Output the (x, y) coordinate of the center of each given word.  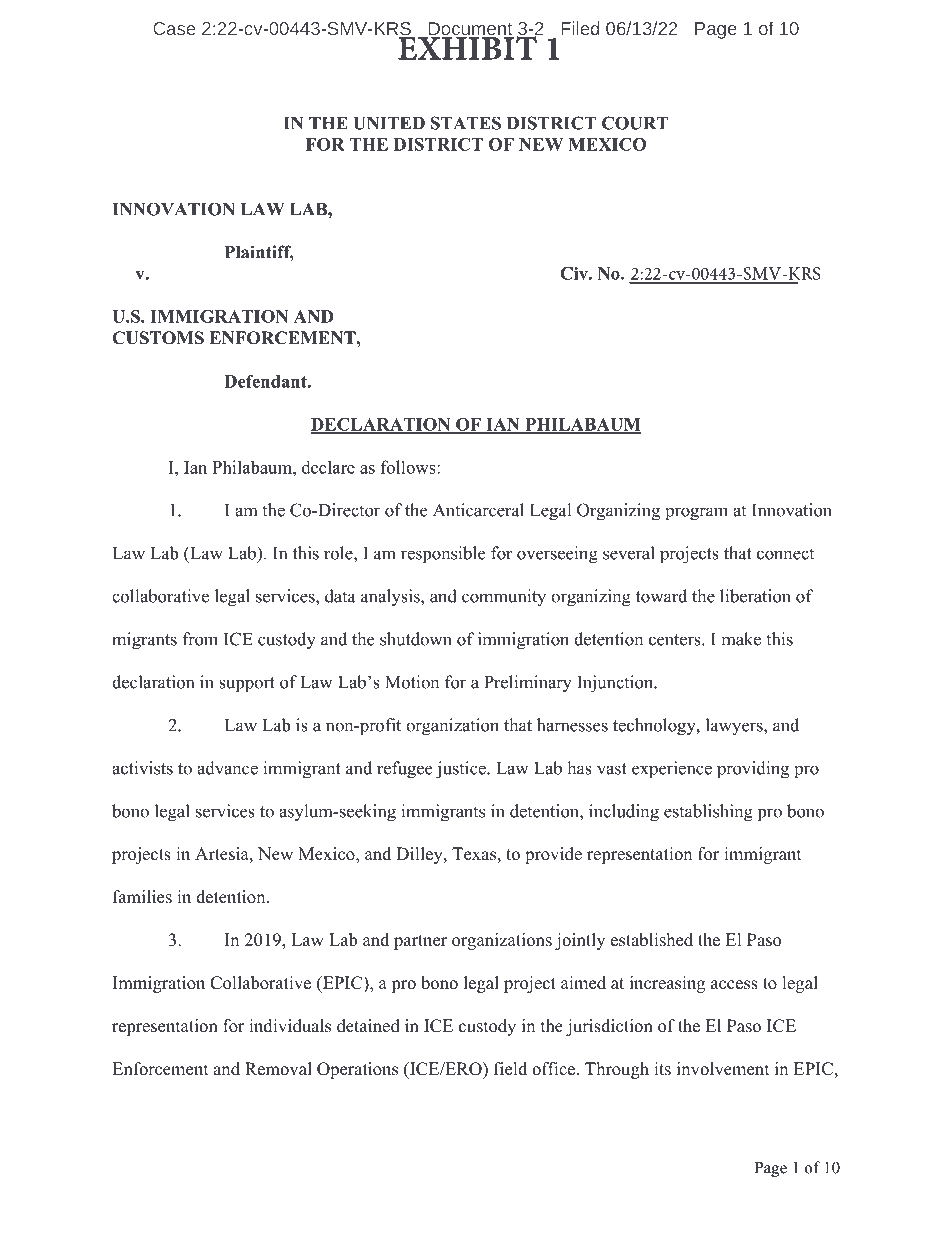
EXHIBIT (467, 47)
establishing (708, 813)
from (200, 639)
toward (661, 596)
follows (409, 467)
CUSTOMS (158, 338)
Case (174, 28)
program (696, 514)
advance (227, 768)
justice (462, 770)
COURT (635, 123)
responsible (443, 555)
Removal (278, 1069)
